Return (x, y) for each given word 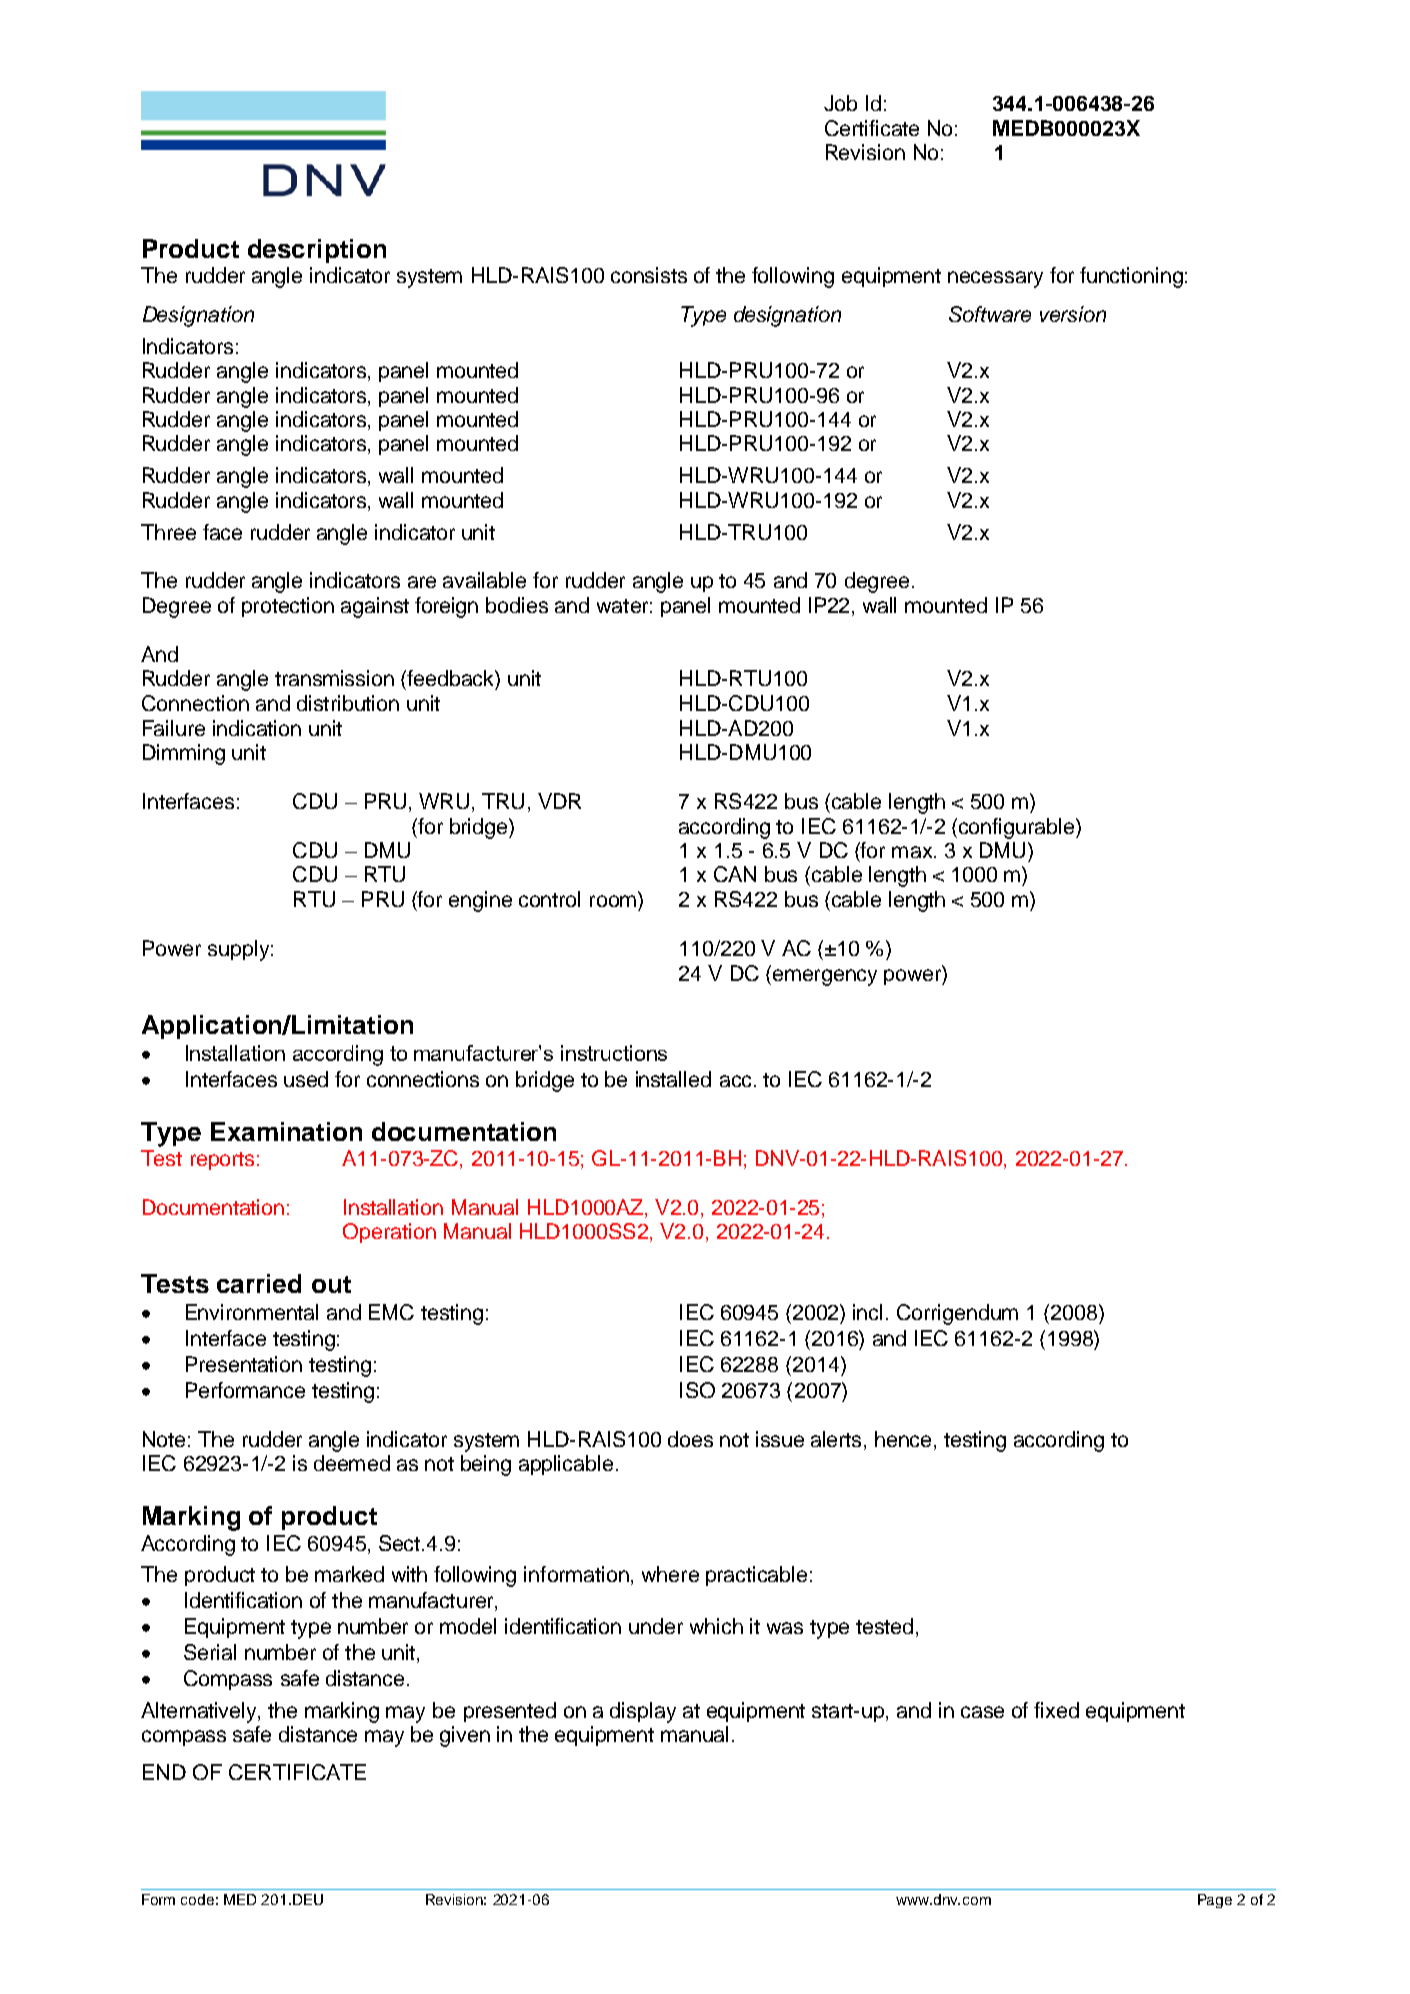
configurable (1016, 828)
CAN (735, 874)
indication (257, 728)
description (317, 251)
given (465, 1736)
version (1073, 314)
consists (649, 275)
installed (673, 1079)
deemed (352, 1463)
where (670, 1574)
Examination (286, 1131)
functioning (1131, 277)
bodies (517, 605)
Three (168, 532)
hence (905, 1440)
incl (867, 1312)
